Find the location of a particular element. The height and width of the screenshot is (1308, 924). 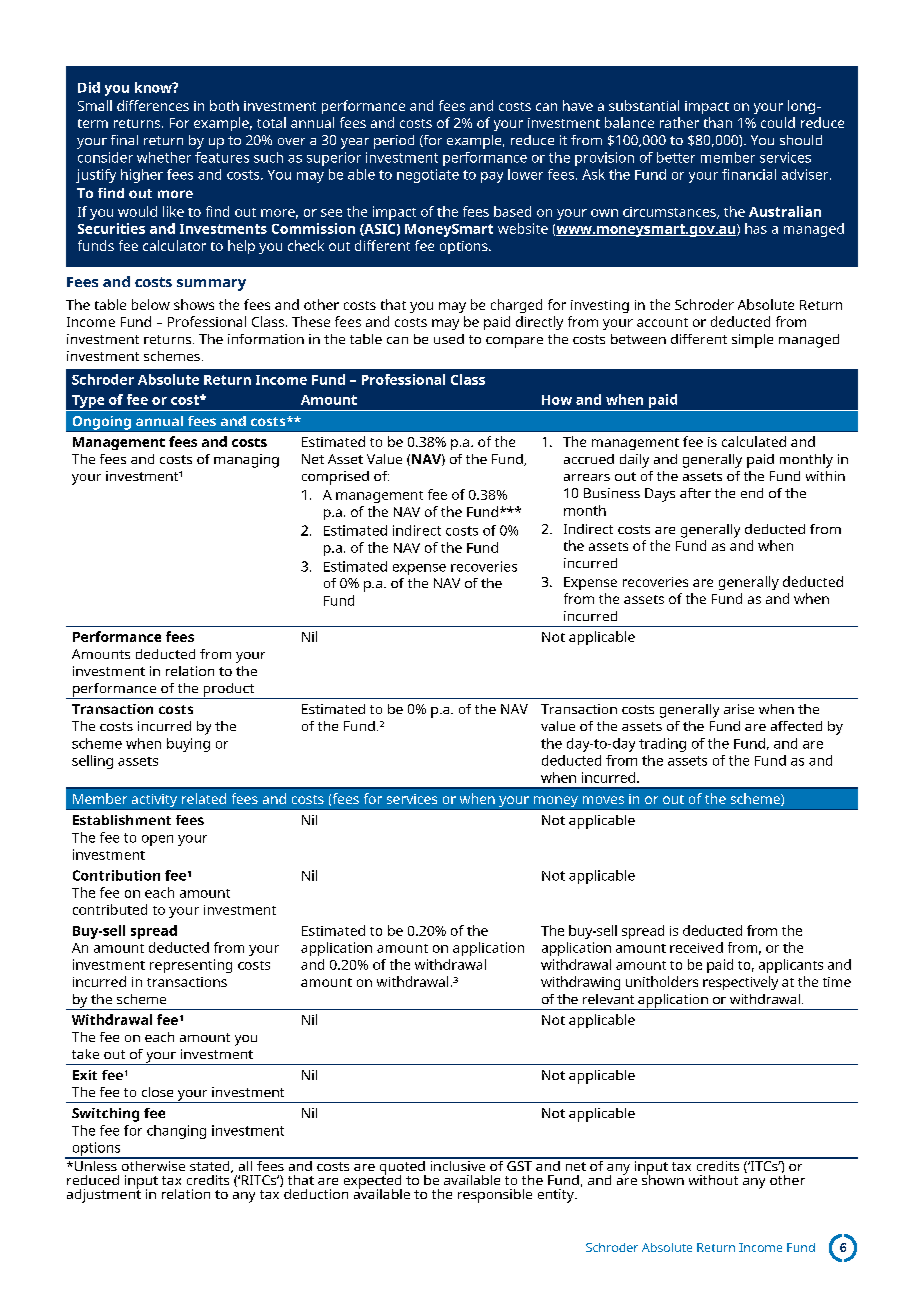

trading is located at coordinates (662, 745).
